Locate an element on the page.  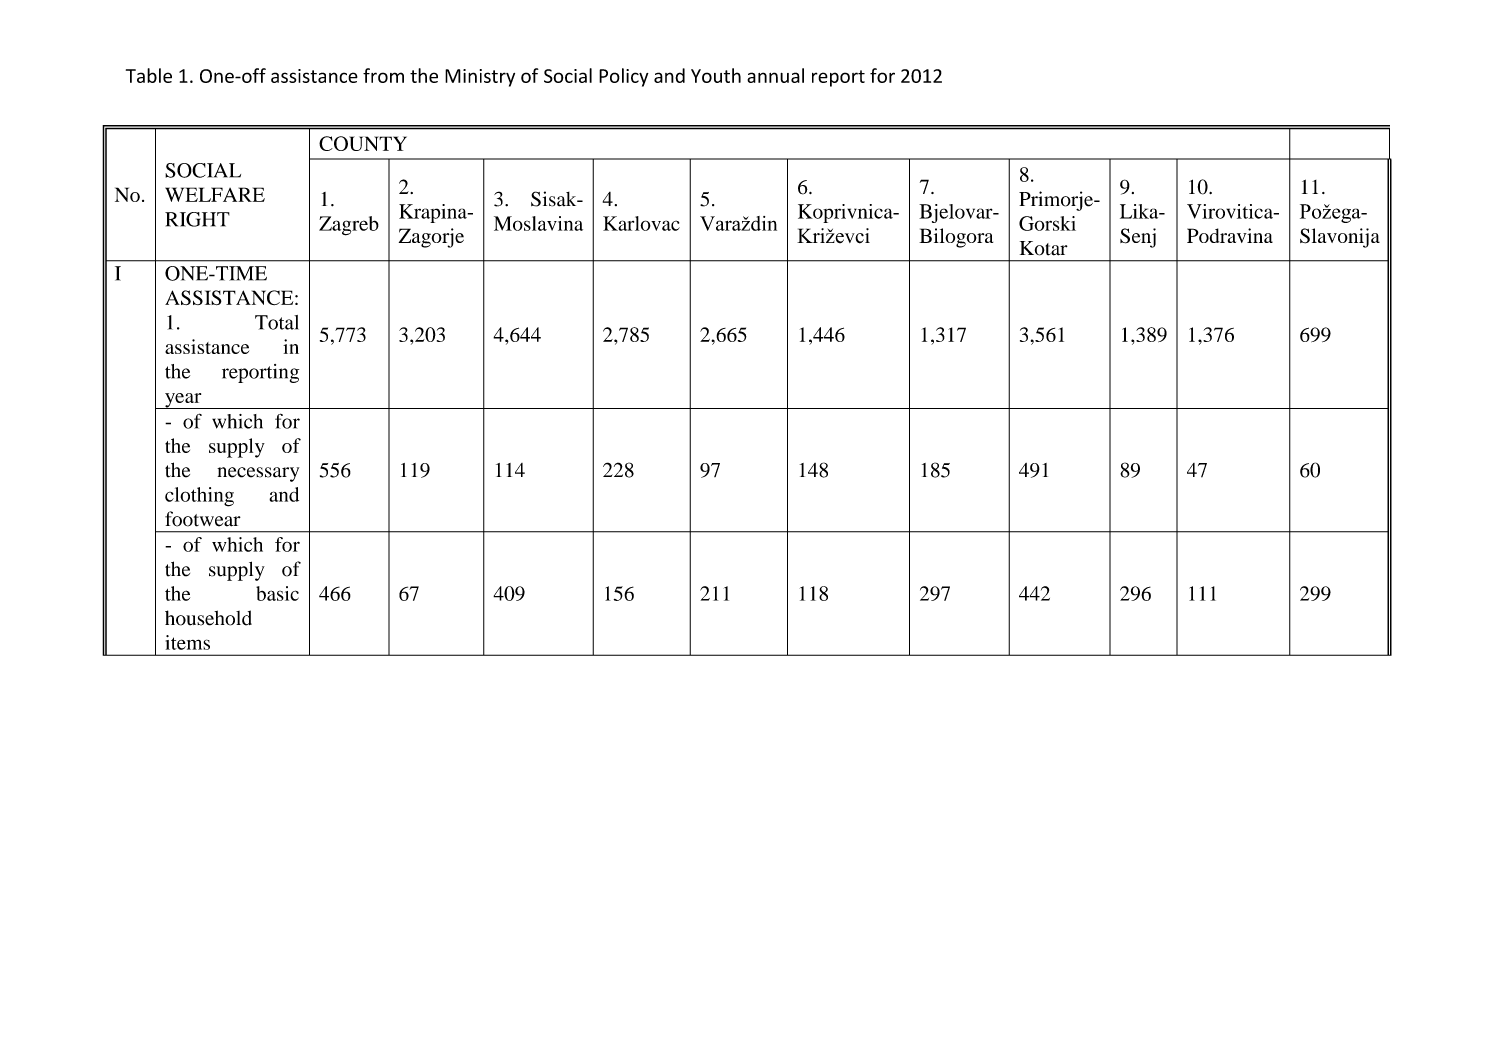
Zagreb is located at coordinates (349, 226).
